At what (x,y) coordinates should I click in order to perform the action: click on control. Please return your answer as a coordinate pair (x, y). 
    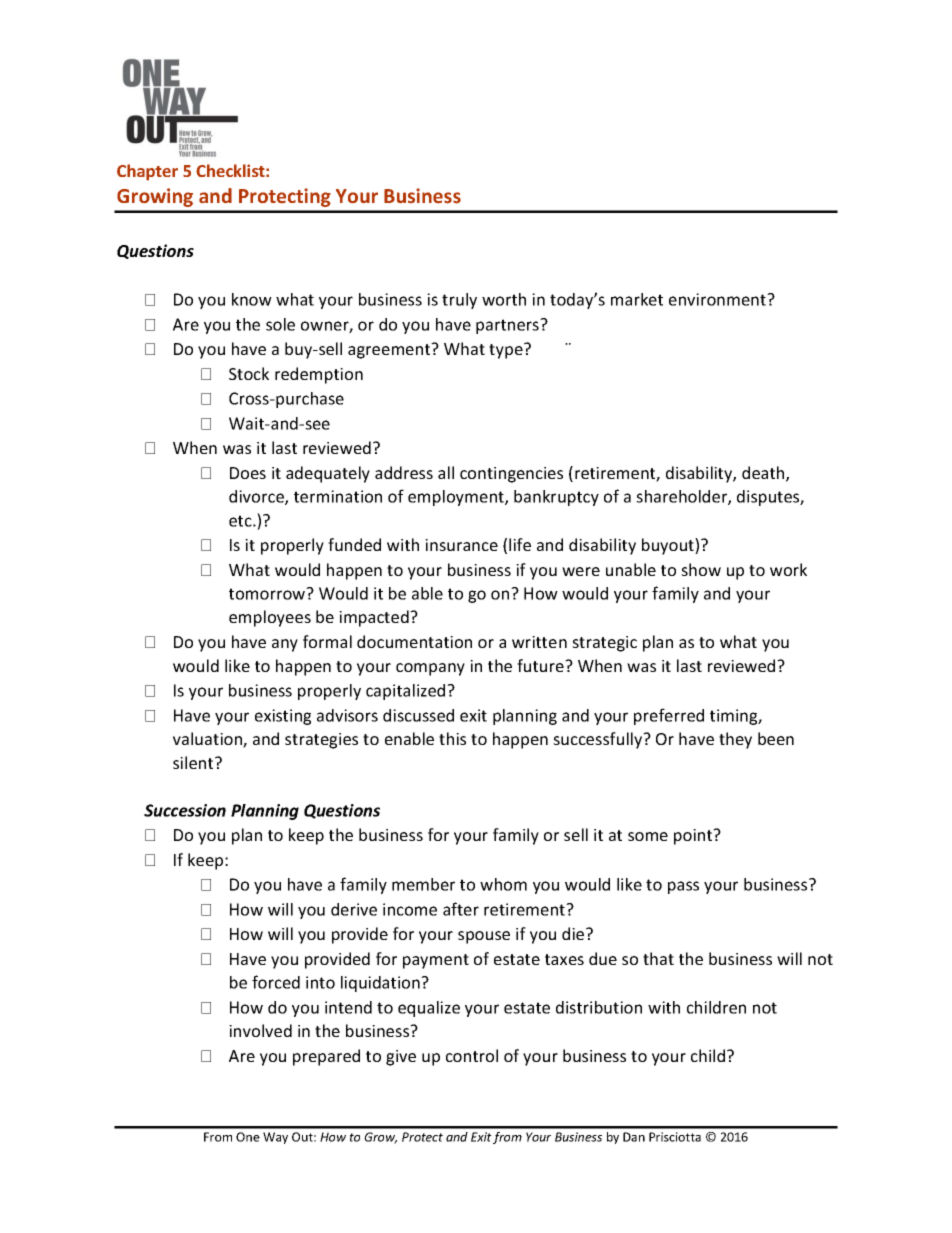
    Looking at the image, I should click on (472, 1055).
